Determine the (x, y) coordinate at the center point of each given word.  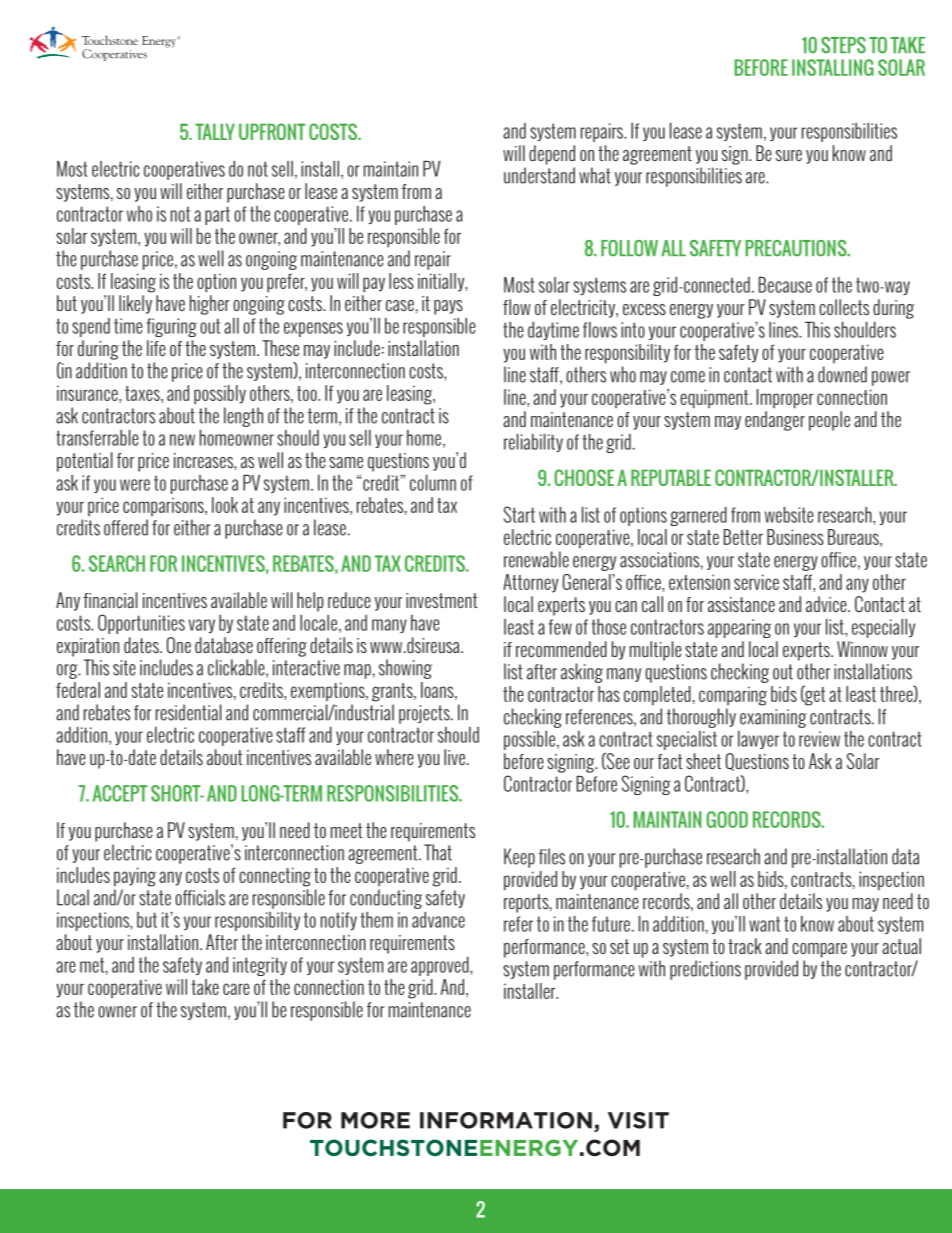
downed (842, 374)
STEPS (843, 45)
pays (448, 307)
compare (819, 950)
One (179, 645)
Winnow (862, 649)
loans (438, 691)
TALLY (215, 131)
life (156, 348)
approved (441, 966)
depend (552, 155)
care (236, 989)
